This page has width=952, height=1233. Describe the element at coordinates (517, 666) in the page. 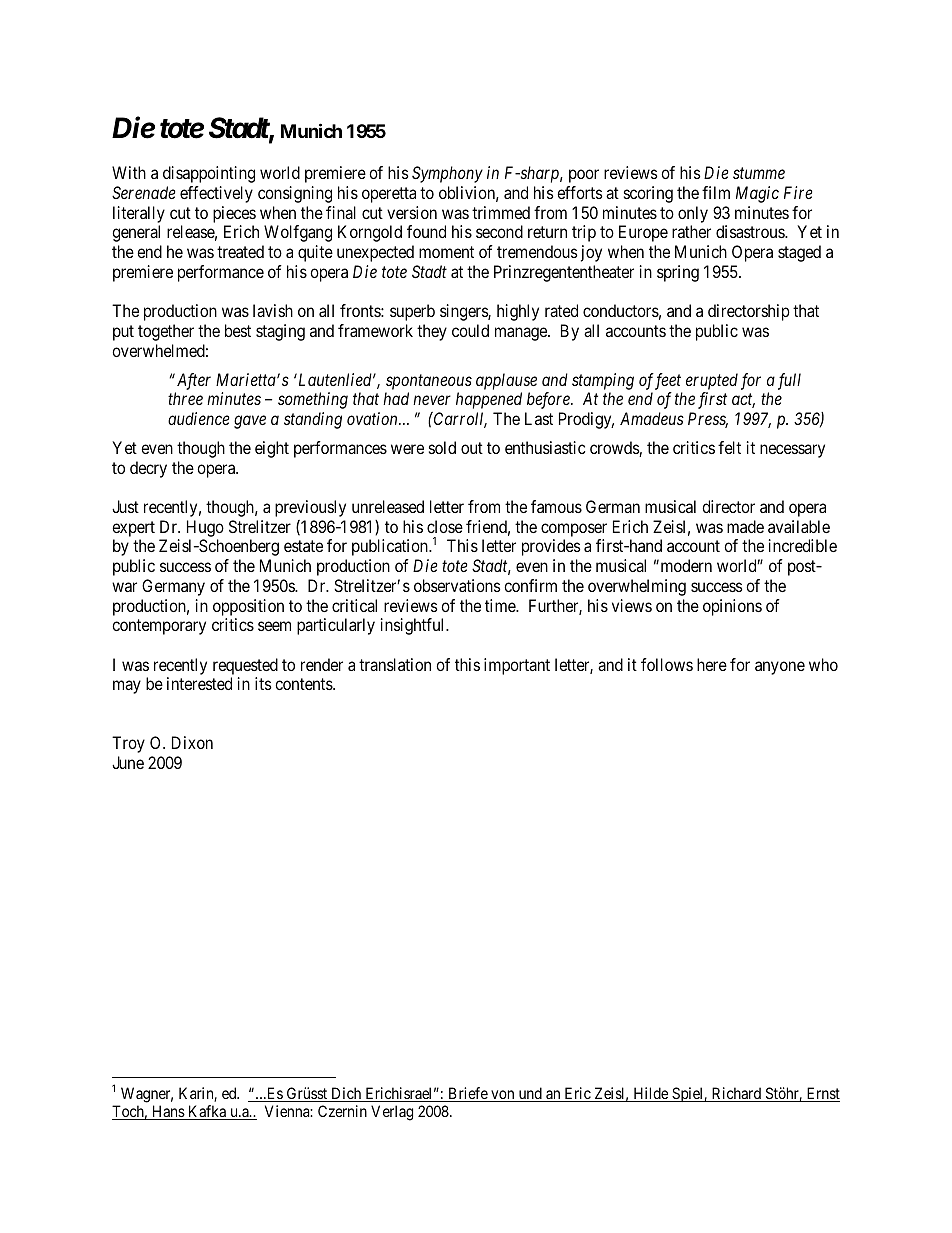

I see `important` at that location.
